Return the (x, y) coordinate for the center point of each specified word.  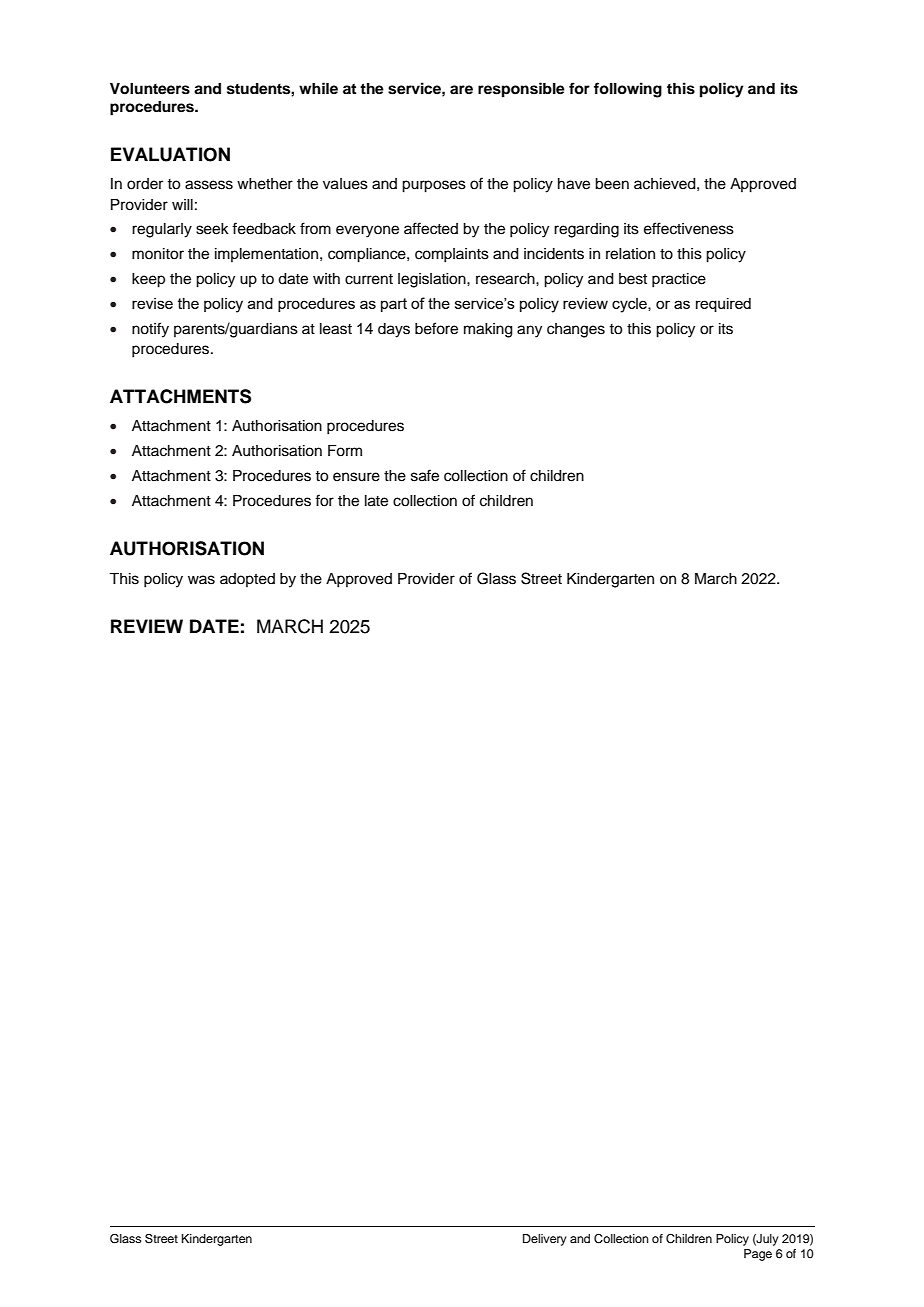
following (628, 90)
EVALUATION (170, 154)
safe (425, 475)
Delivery (545, 1240)
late (376, 501)
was (201, 580)
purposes (434, 186)
